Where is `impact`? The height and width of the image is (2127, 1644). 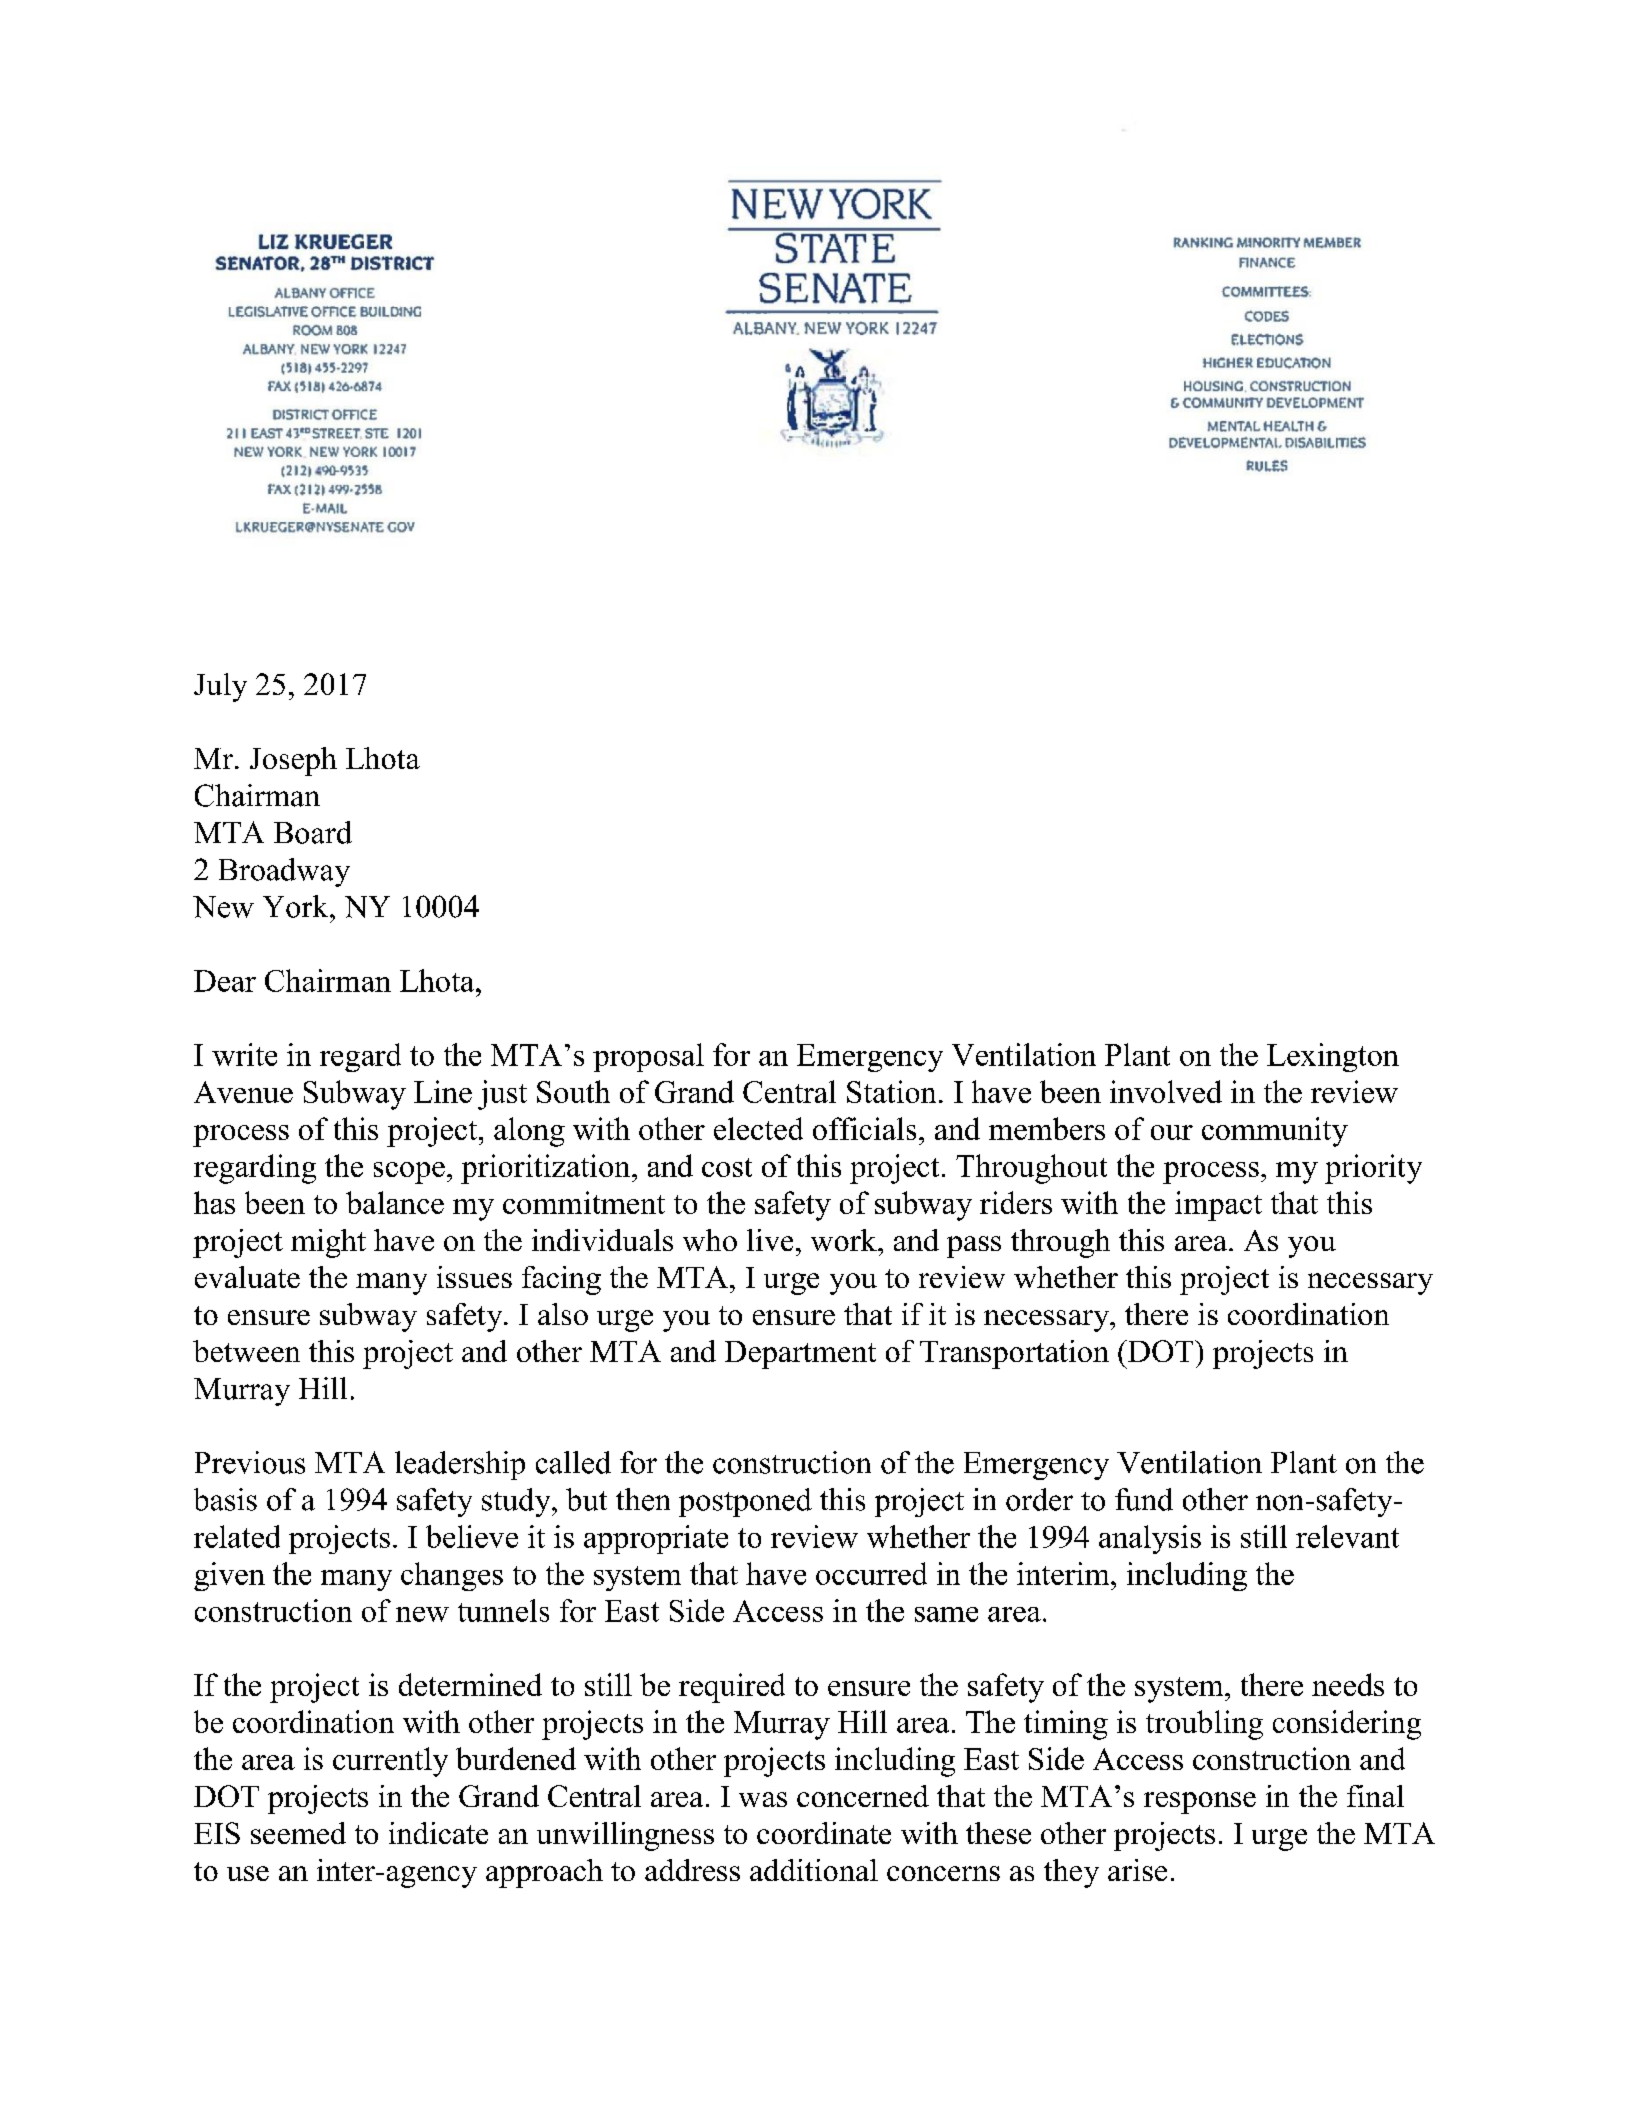 impact is located at coordinates (1218, 1206).
